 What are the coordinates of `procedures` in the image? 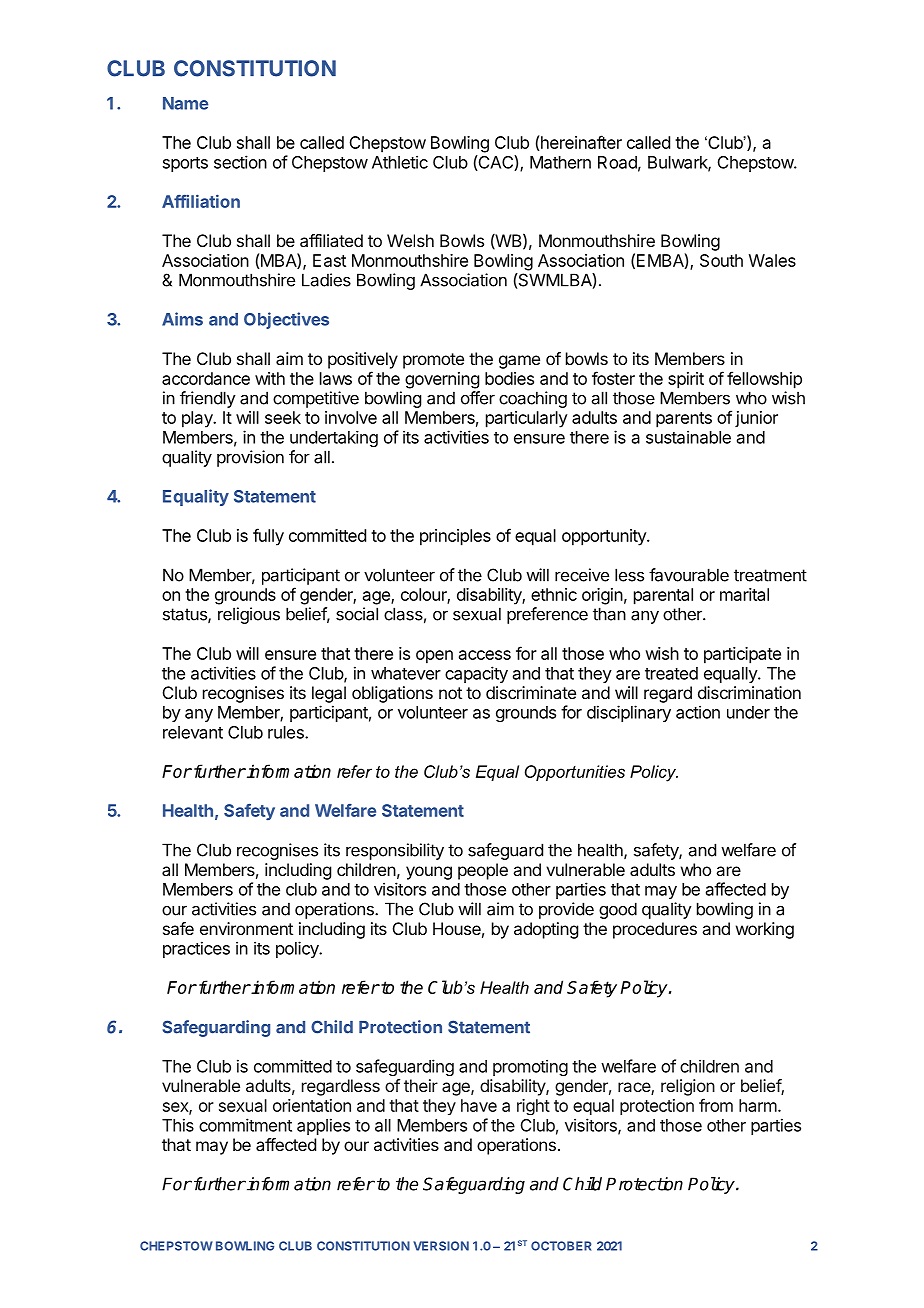 It's located at (655, 930).
